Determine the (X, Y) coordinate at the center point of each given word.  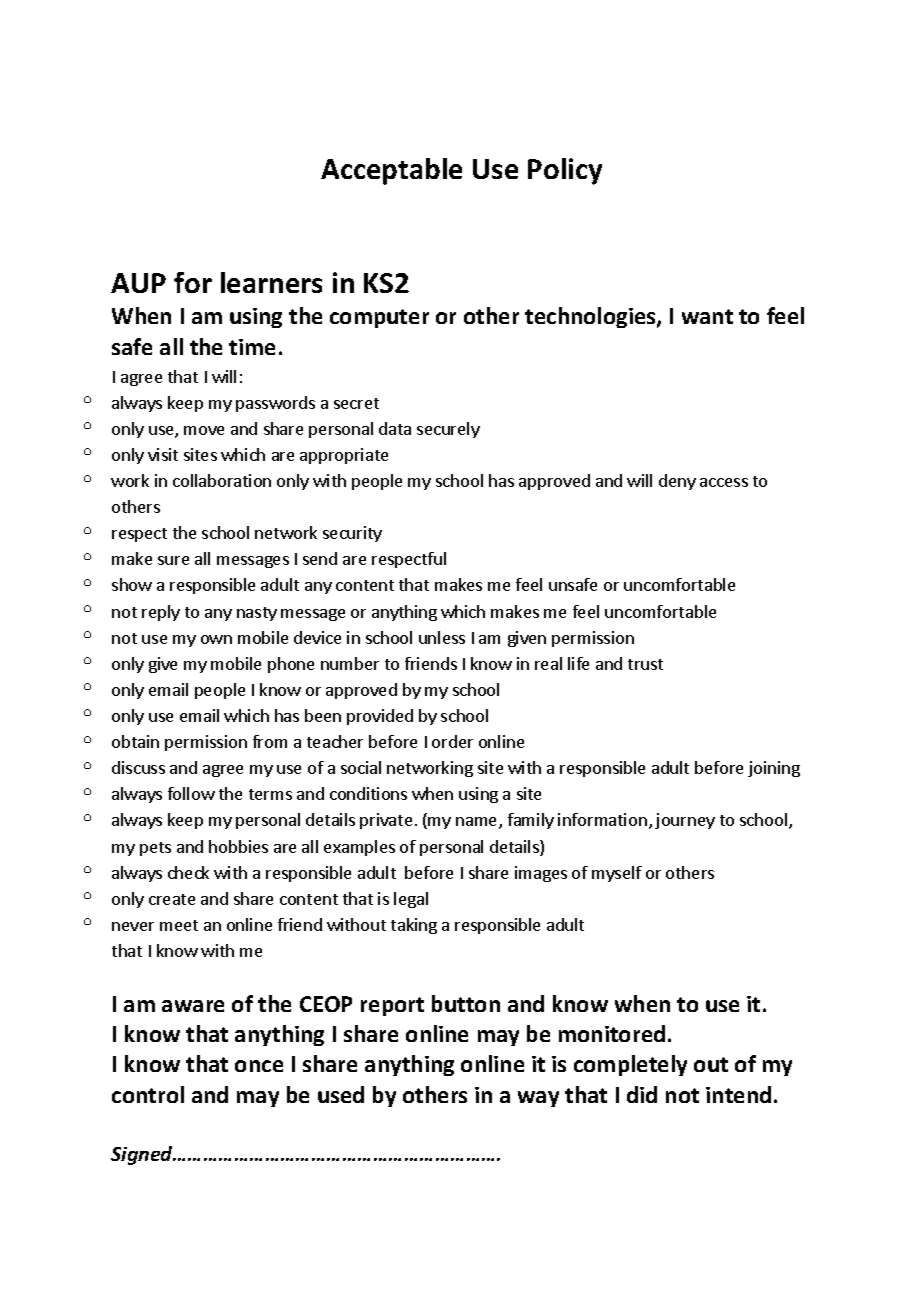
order (452, 741)
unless (442, 637)
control (148, 1094)
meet (179, 925)
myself (617, 874)
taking (414, 926)
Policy (565, 171)
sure (173, 560)
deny (677, 482)
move (204, 430)
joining (774, 769)
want (707, 316)
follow (191, 793)
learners (271, 282)
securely (448, 430)
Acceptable (391, 171)
